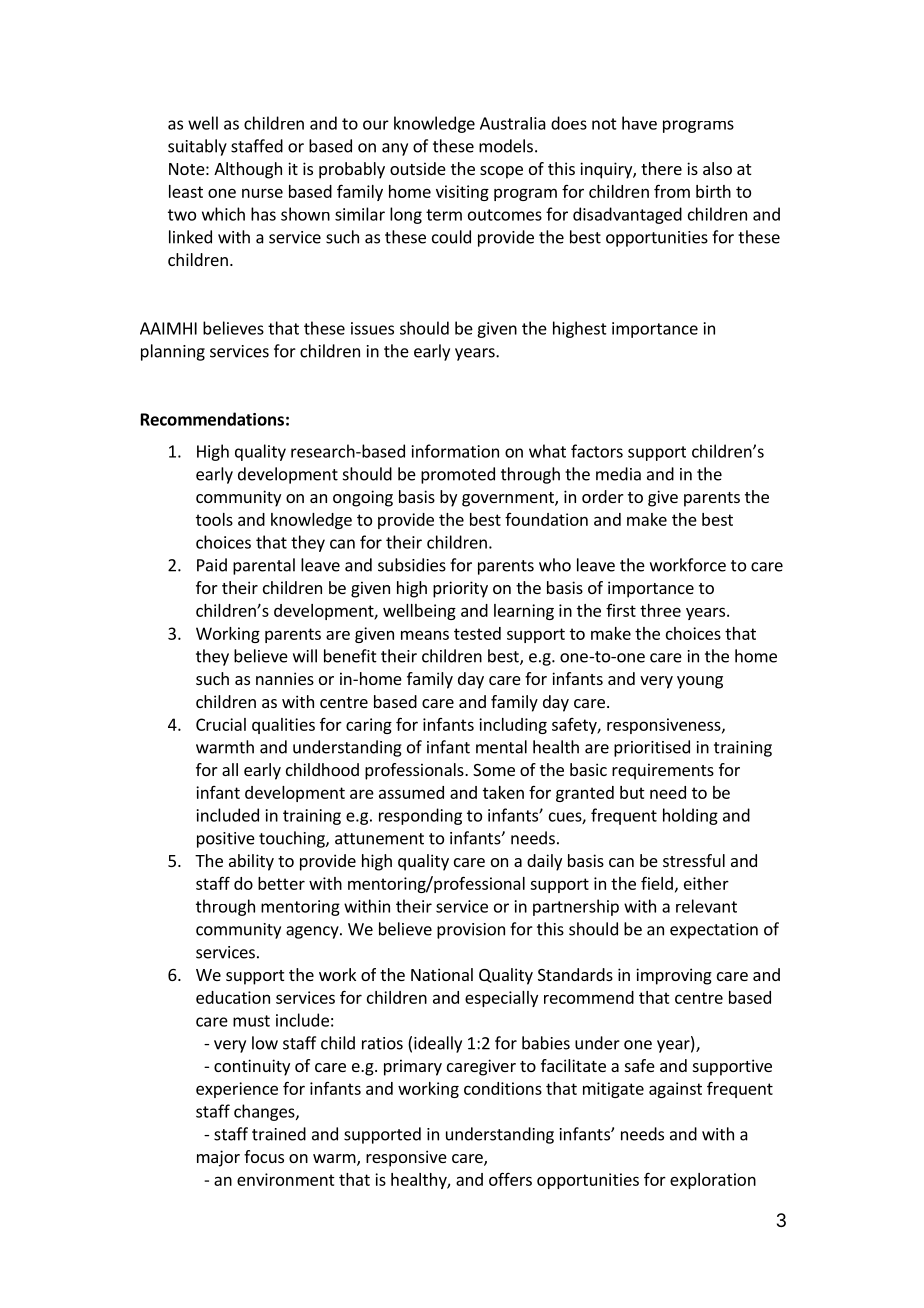  Describe the element at coordinates (510, 1179) in the screenshot. I see `offers` at that location.
